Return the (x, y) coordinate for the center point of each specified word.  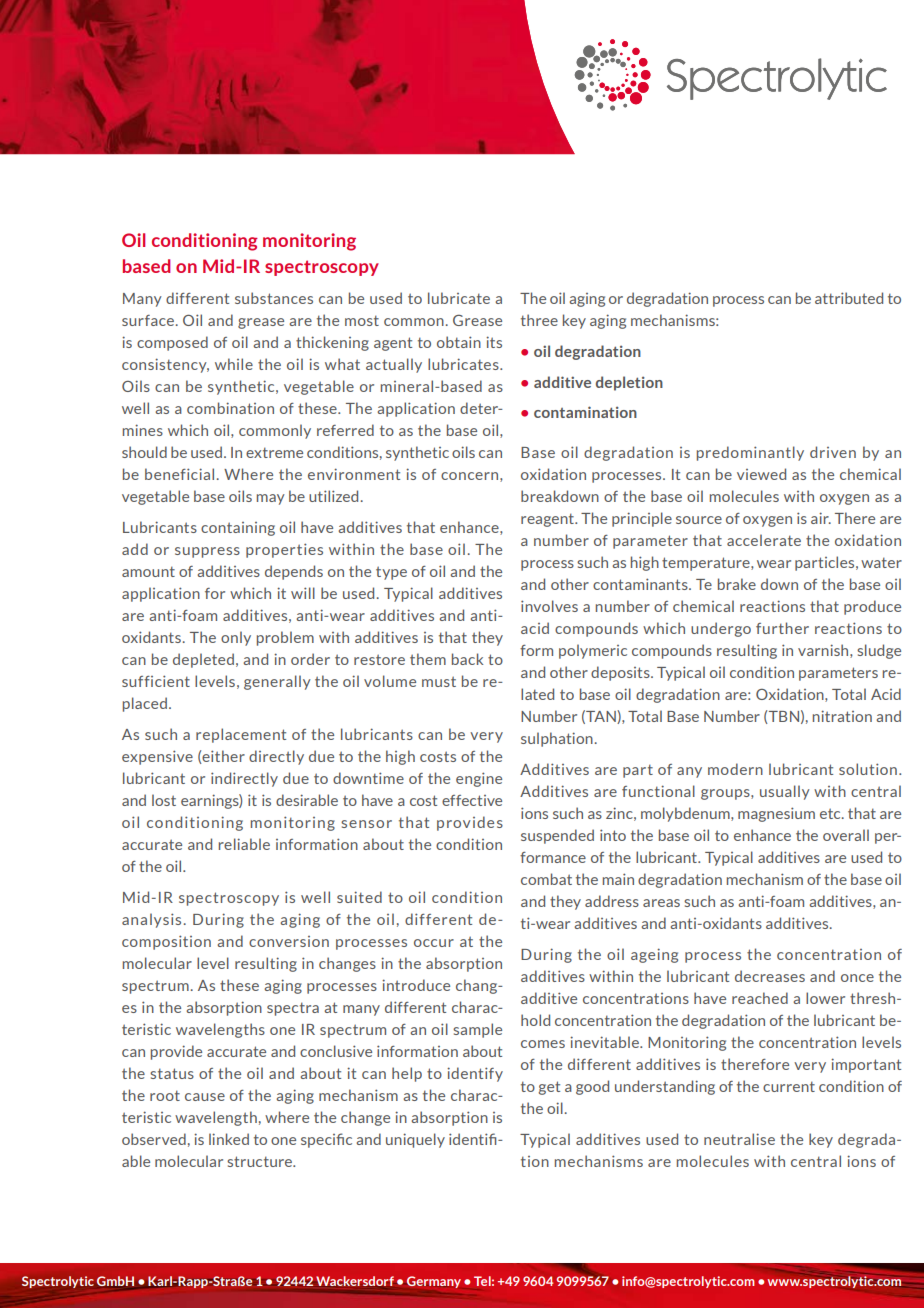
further (782, 628)
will (303, 593)
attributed (849, 298)
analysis (151, 920)
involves (549, 606)
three (539, 320)
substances (274, 298)
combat (546, 879)
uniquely (415, 1140)
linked (229, 1139)
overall (846, 835)
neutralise (739, 1139)
